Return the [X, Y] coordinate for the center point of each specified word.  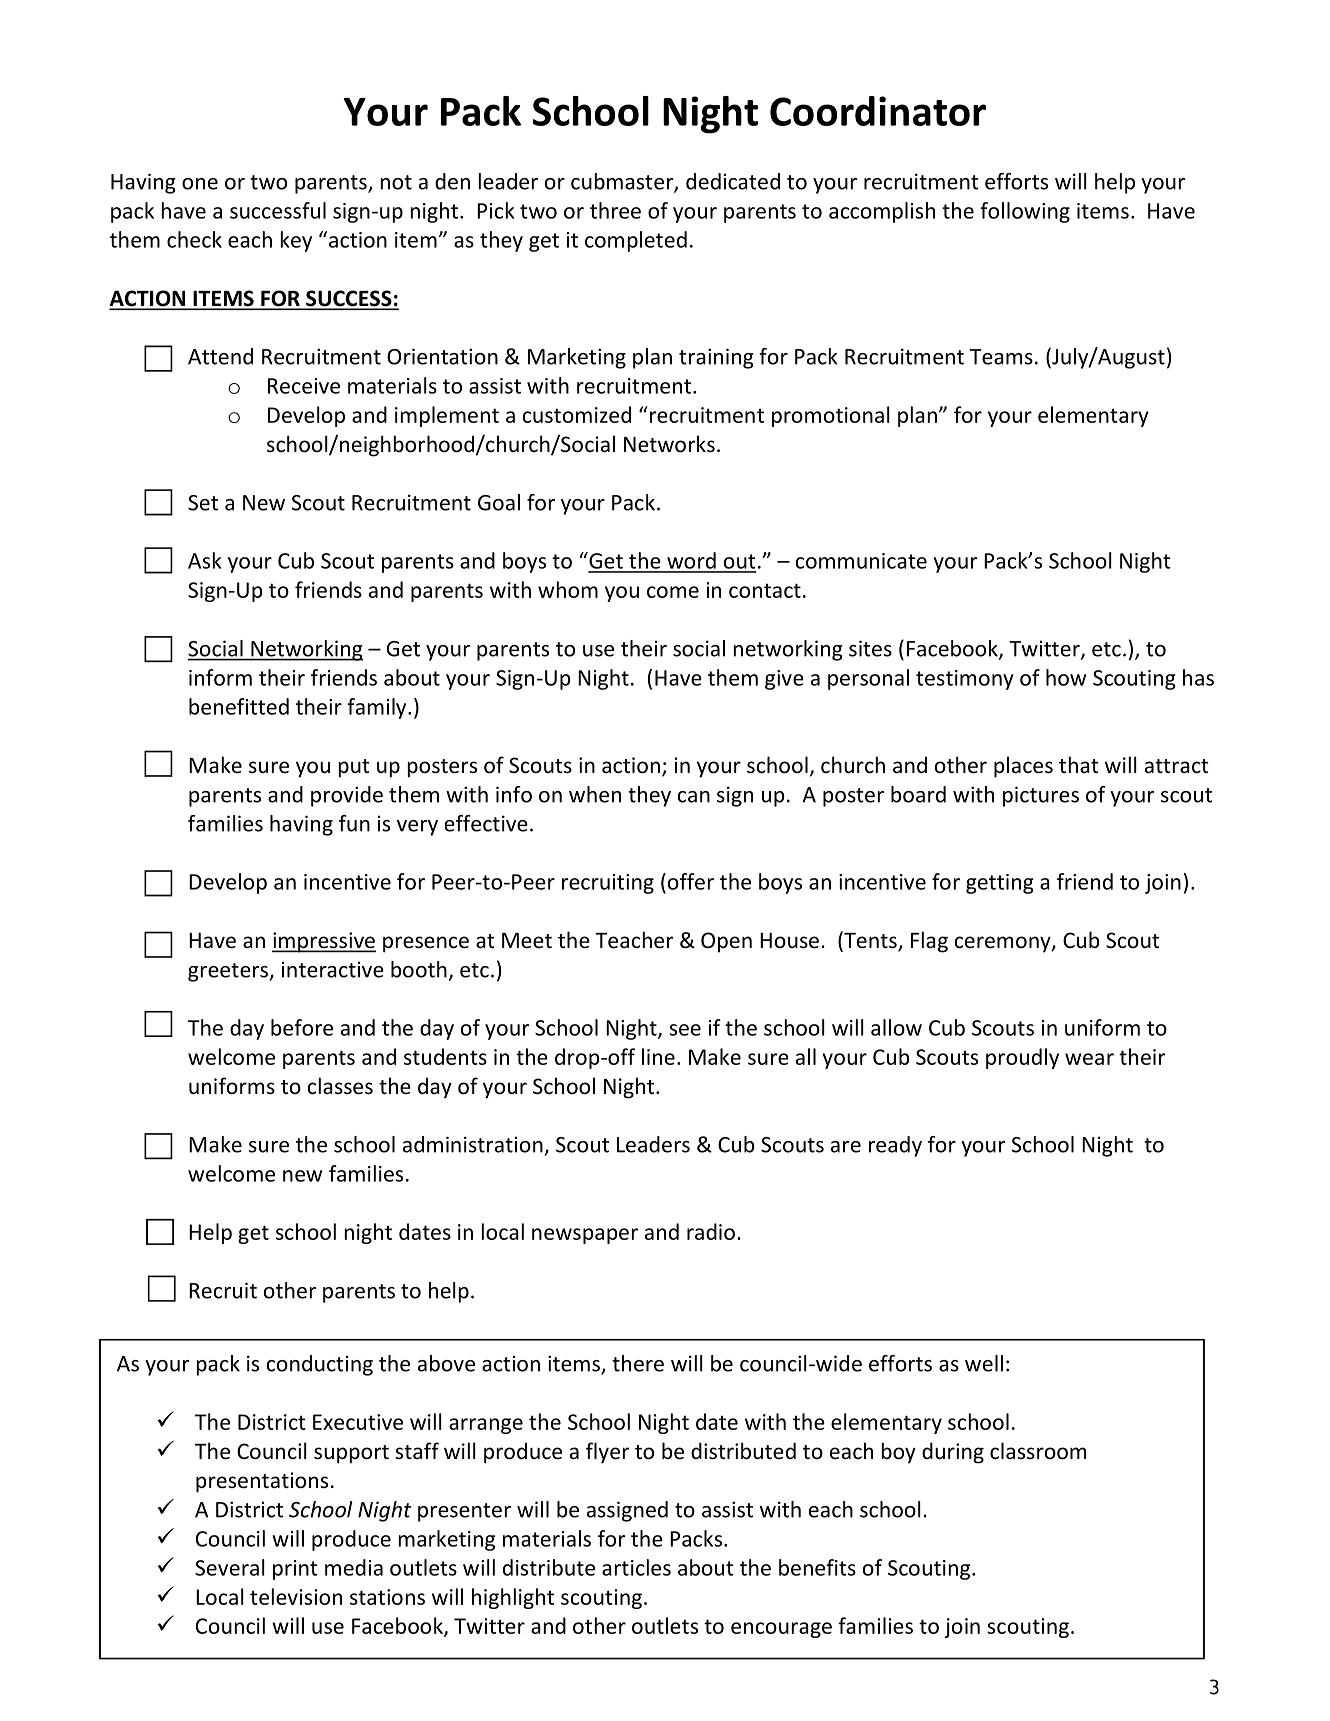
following [1025, 212]
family [378, 708]
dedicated [733, 181]
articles [636, 1567]
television [296, 1596]
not [396, 182]
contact [765, 590]
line [658, 1056]
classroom [1038, 1451]
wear [1089, 1059]
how [1066, 677]
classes [340, 1086]
